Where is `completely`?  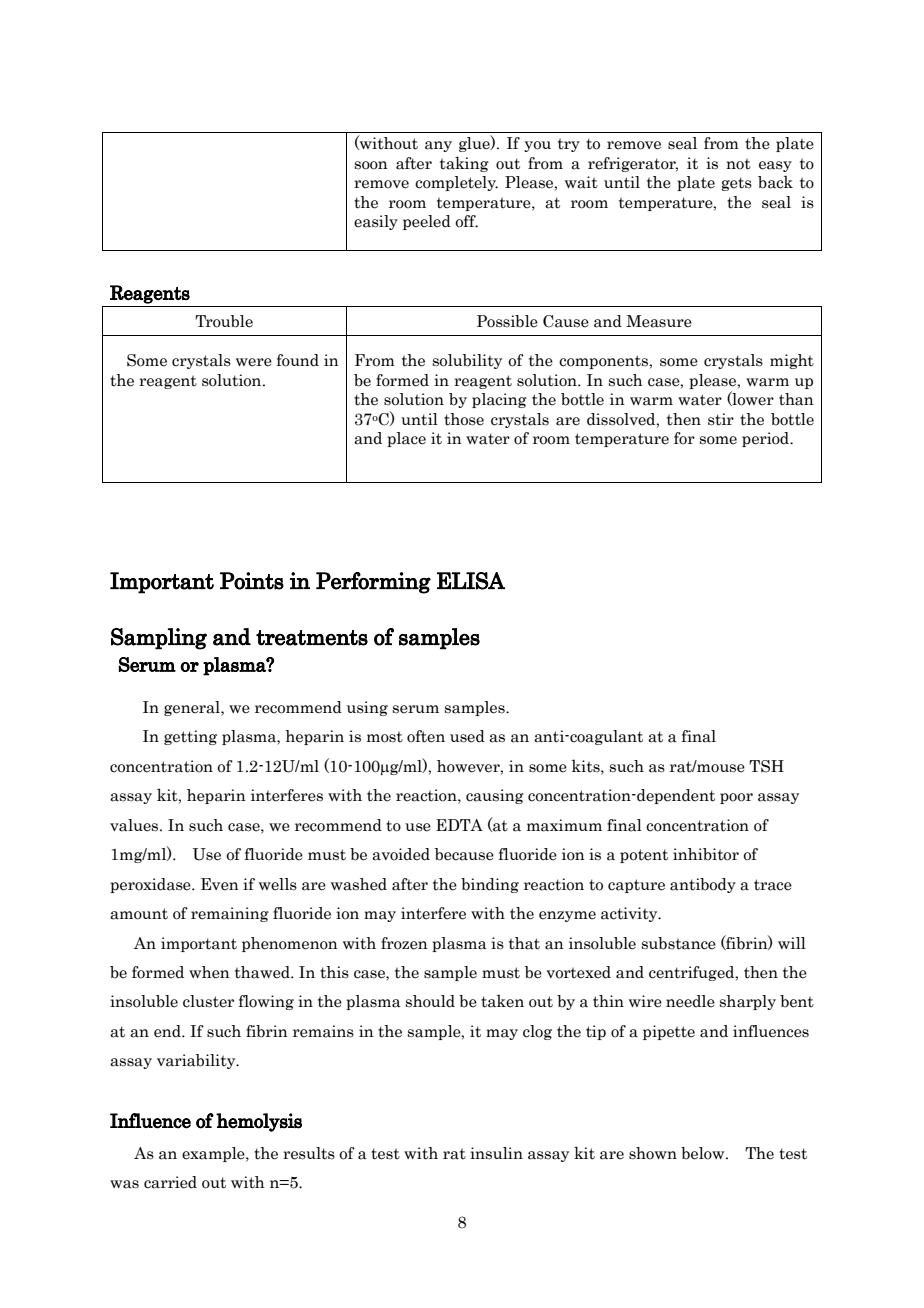 completely is located at coordinates (456, 183).
